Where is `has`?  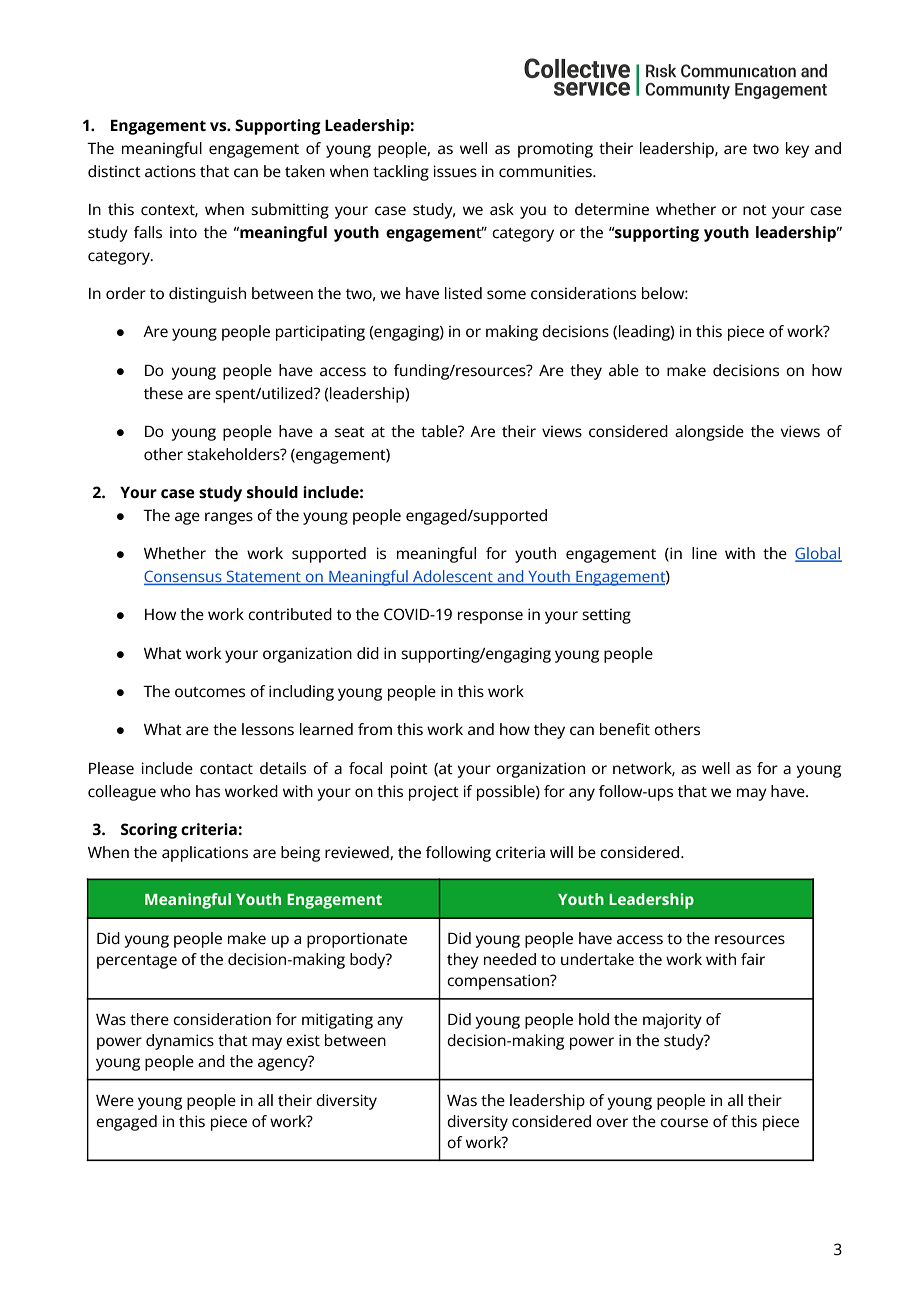 has is located at coordinates (208, 791).
